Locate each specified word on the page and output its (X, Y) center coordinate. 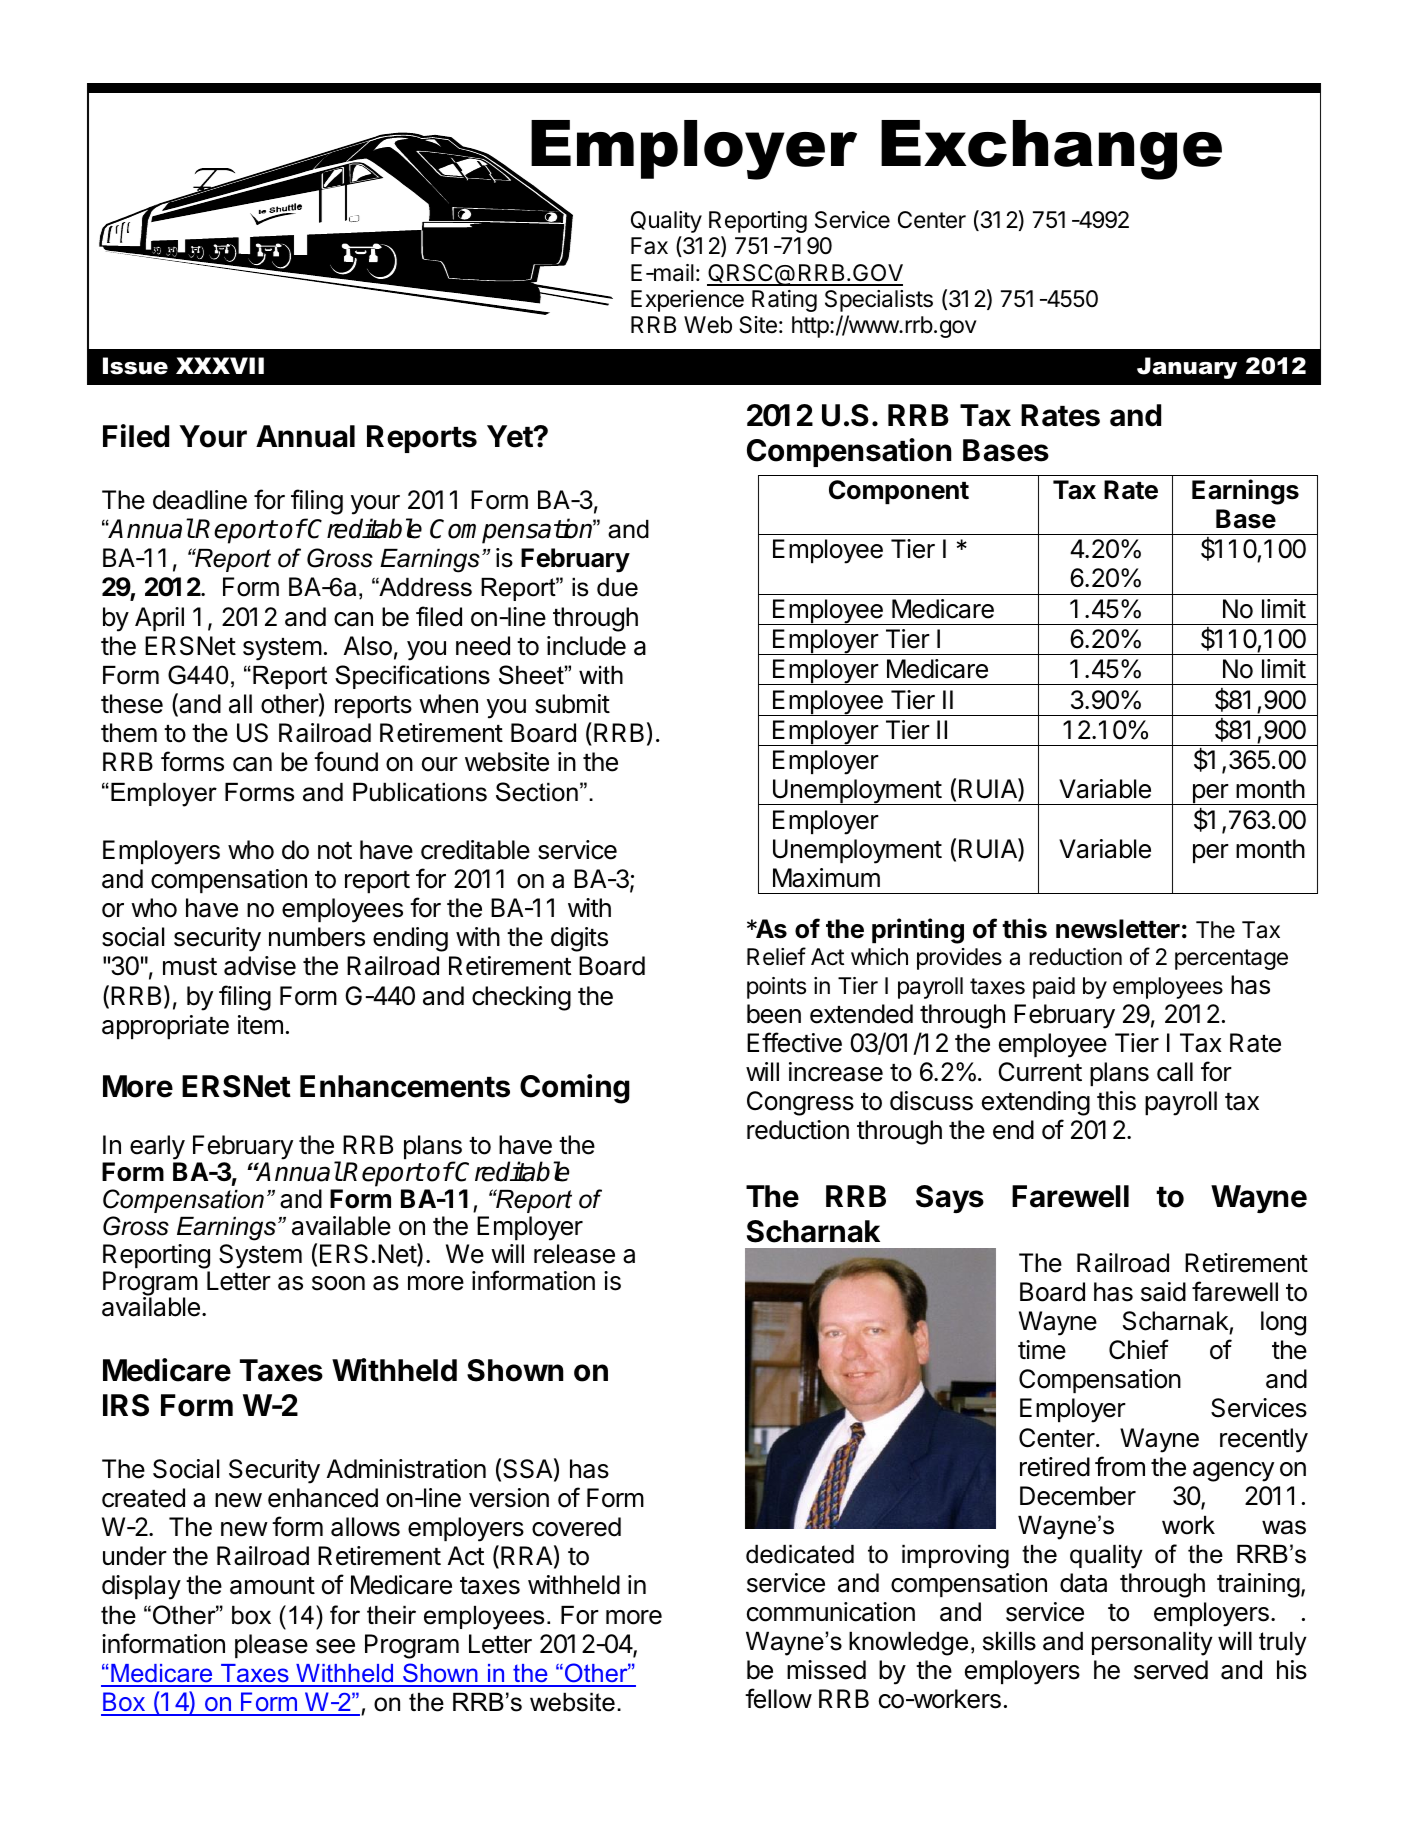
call (1175, 1072)
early (157, 1149)
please (271, 1646)
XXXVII (220, 365)
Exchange (1051, 150)
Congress (800, 1103)
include (586, 646)
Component (899, 492)
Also (368, 646)
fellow (778, 1698)
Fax (649, 246)
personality (1152, 1644)
